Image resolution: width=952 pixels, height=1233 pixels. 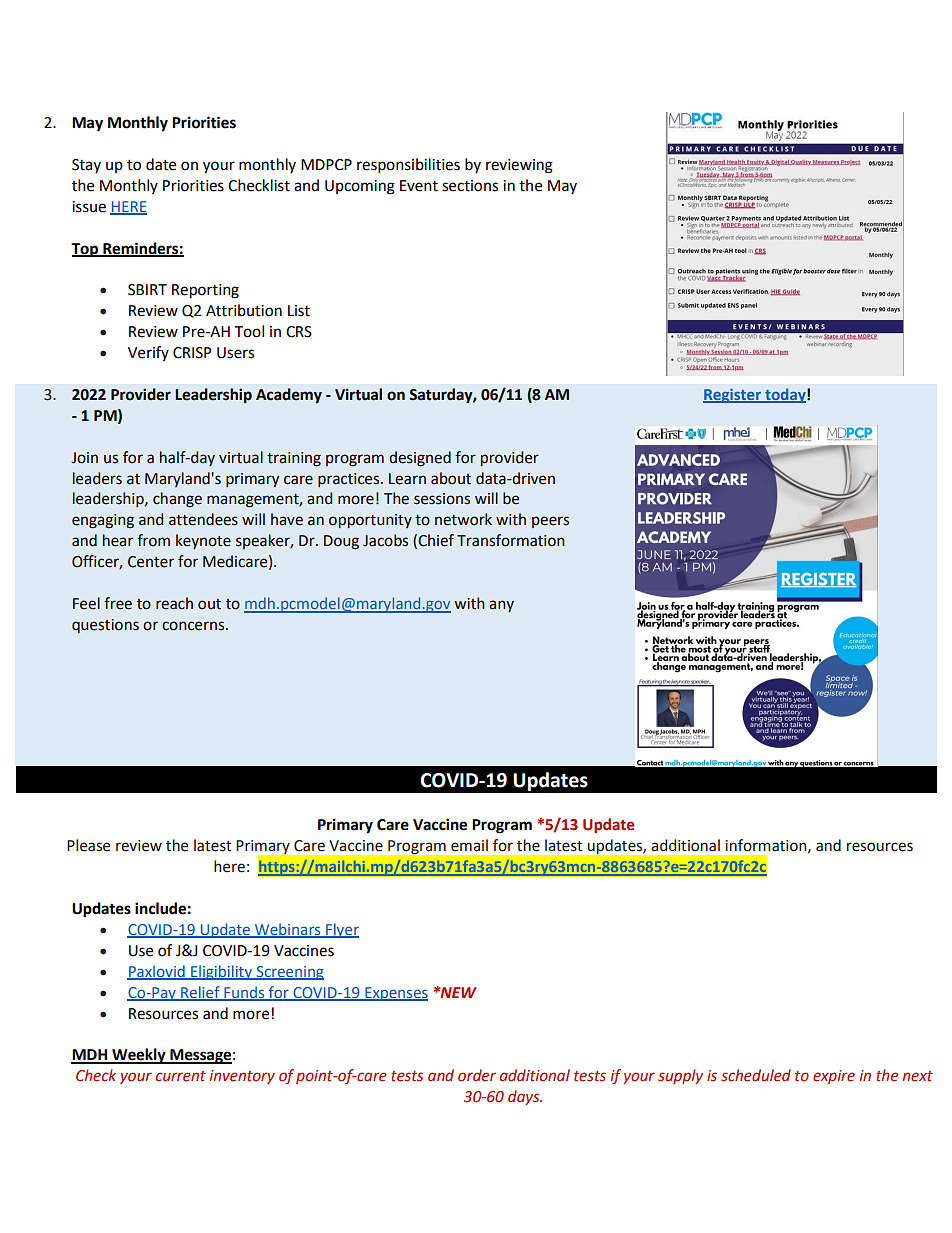 I want to click on CRISP, so click(x=192, y=353).
